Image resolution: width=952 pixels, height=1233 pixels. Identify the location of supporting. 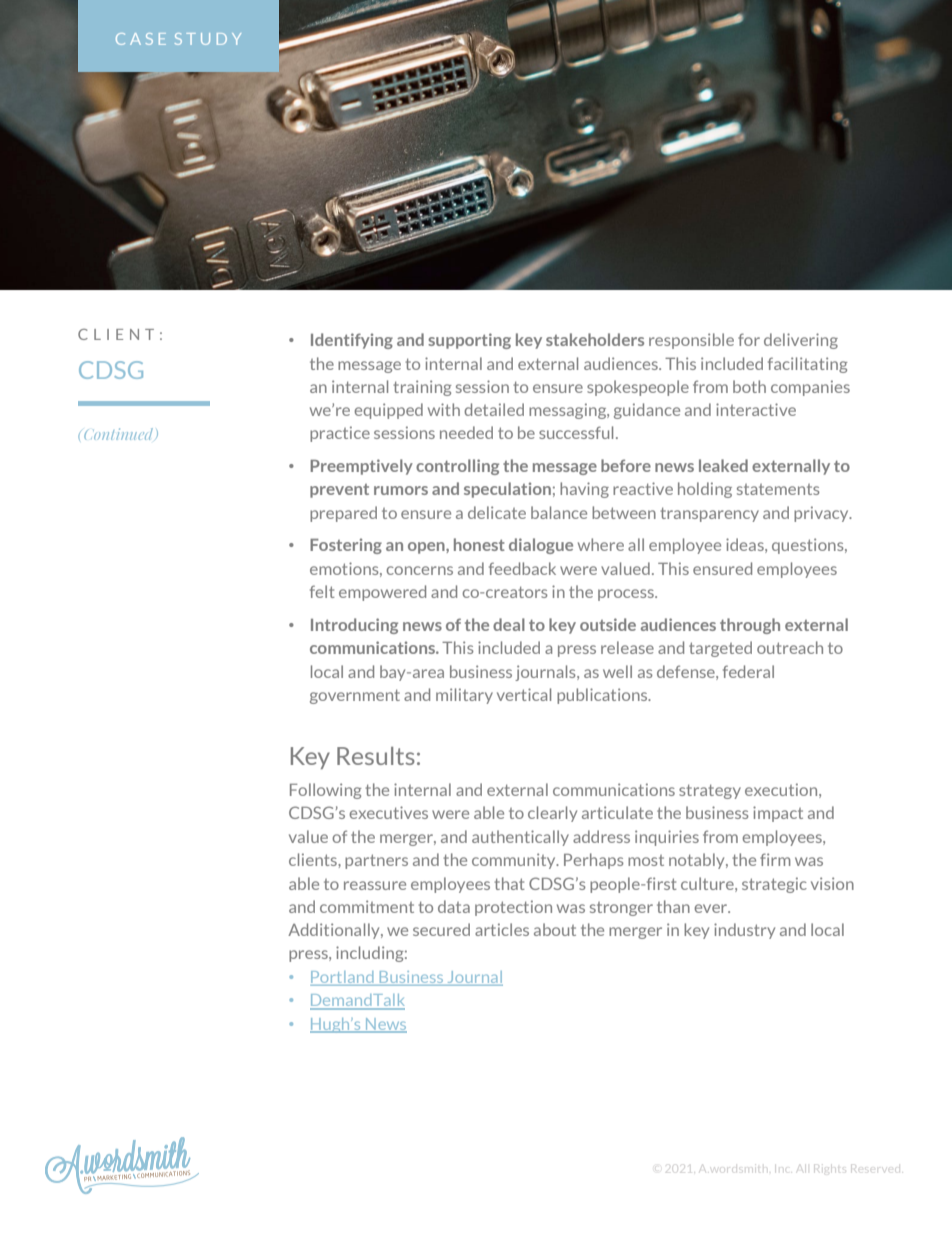
(469, 341).
